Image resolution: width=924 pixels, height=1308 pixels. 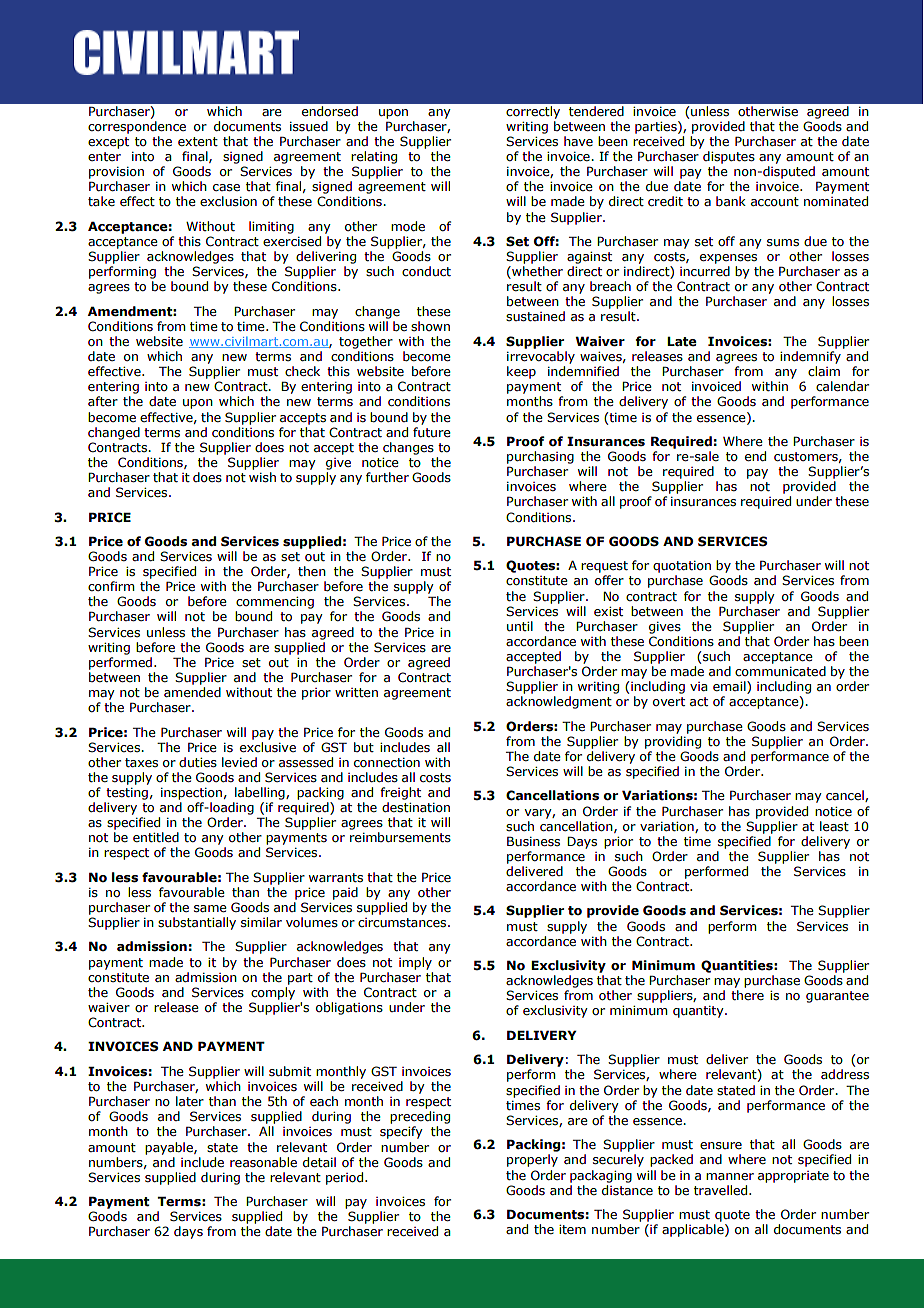 I want to click on payable, so click(x=170, y=1148).
